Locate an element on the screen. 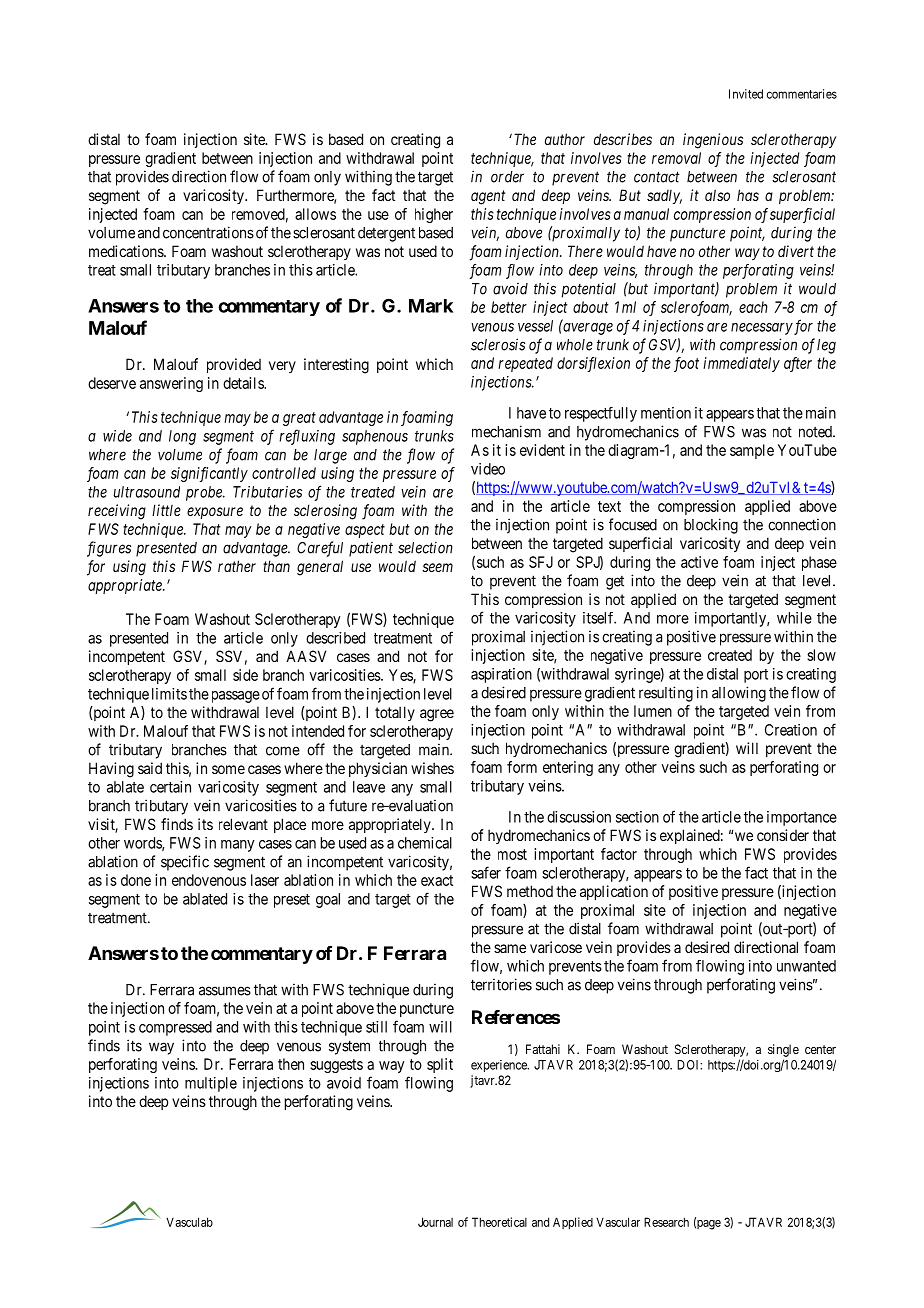  chemical is located at coordinates (425, 843).
